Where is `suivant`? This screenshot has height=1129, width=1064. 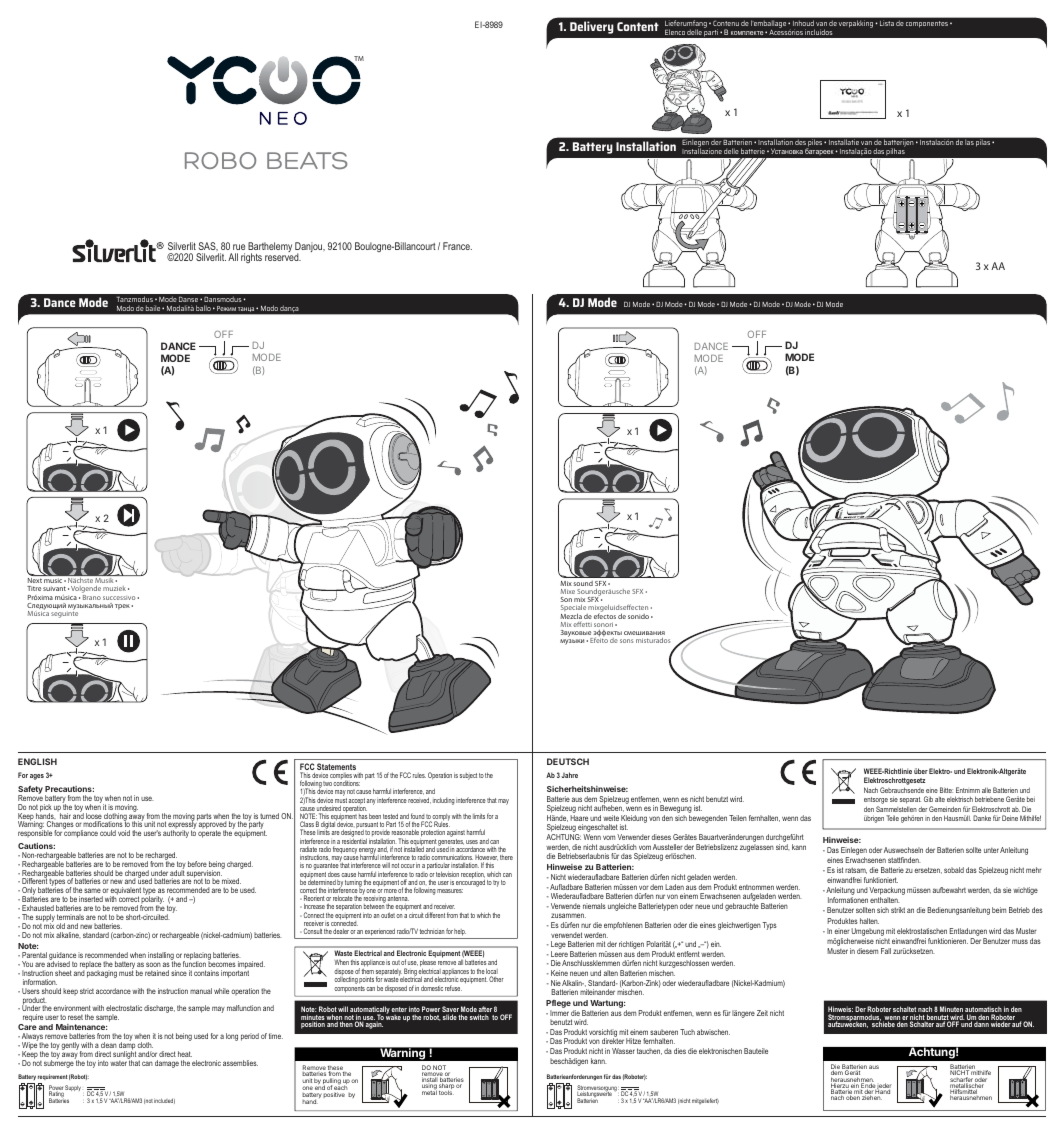 suivant is located at coordinates (54, 588).
